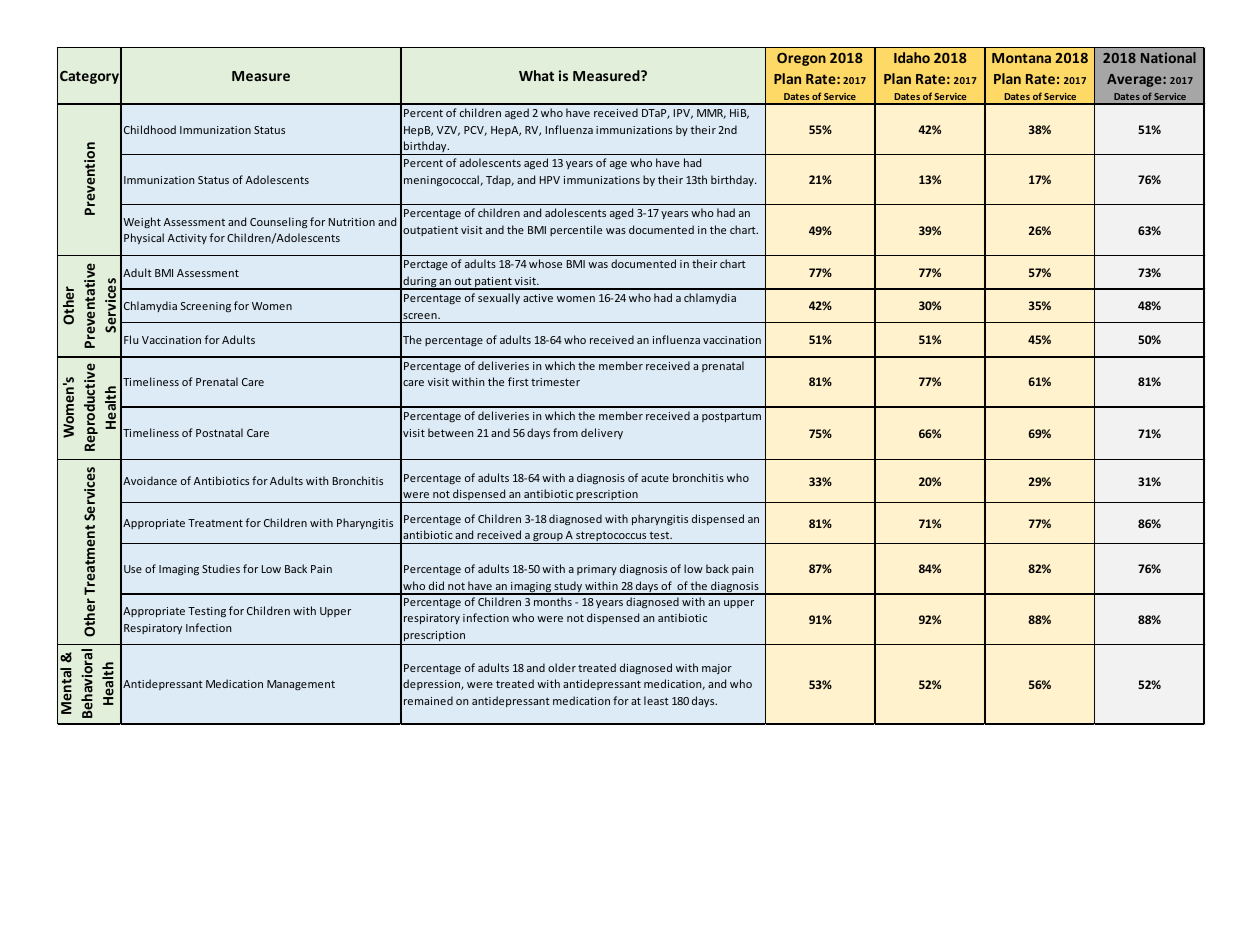 The width and height of the screenshot is (1233, 952). What do you see at coordinates (801, 59) in the screenshot?
I see `Oregon` at bounding box center [801, 59].
